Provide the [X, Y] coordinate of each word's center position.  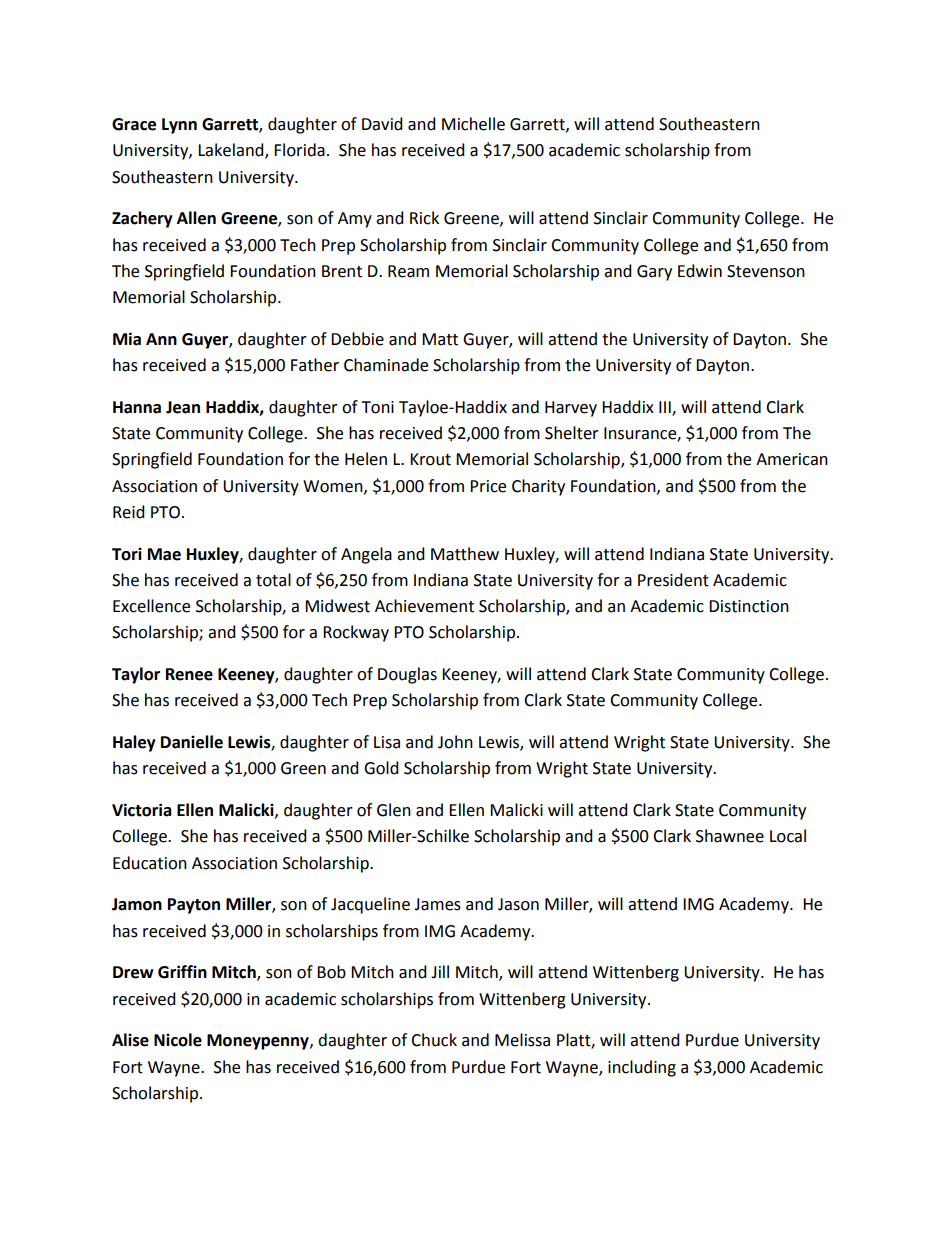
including [642, 1068]
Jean [183, 407]
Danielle [192, 742]
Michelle [473, 124]
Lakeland [232, 151]
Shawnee [730, 836]
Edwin [700, 271]
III [666, 408]
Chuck [434, 1040]
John [455, 742]
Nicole [178, 1040]
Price [488, 486]
